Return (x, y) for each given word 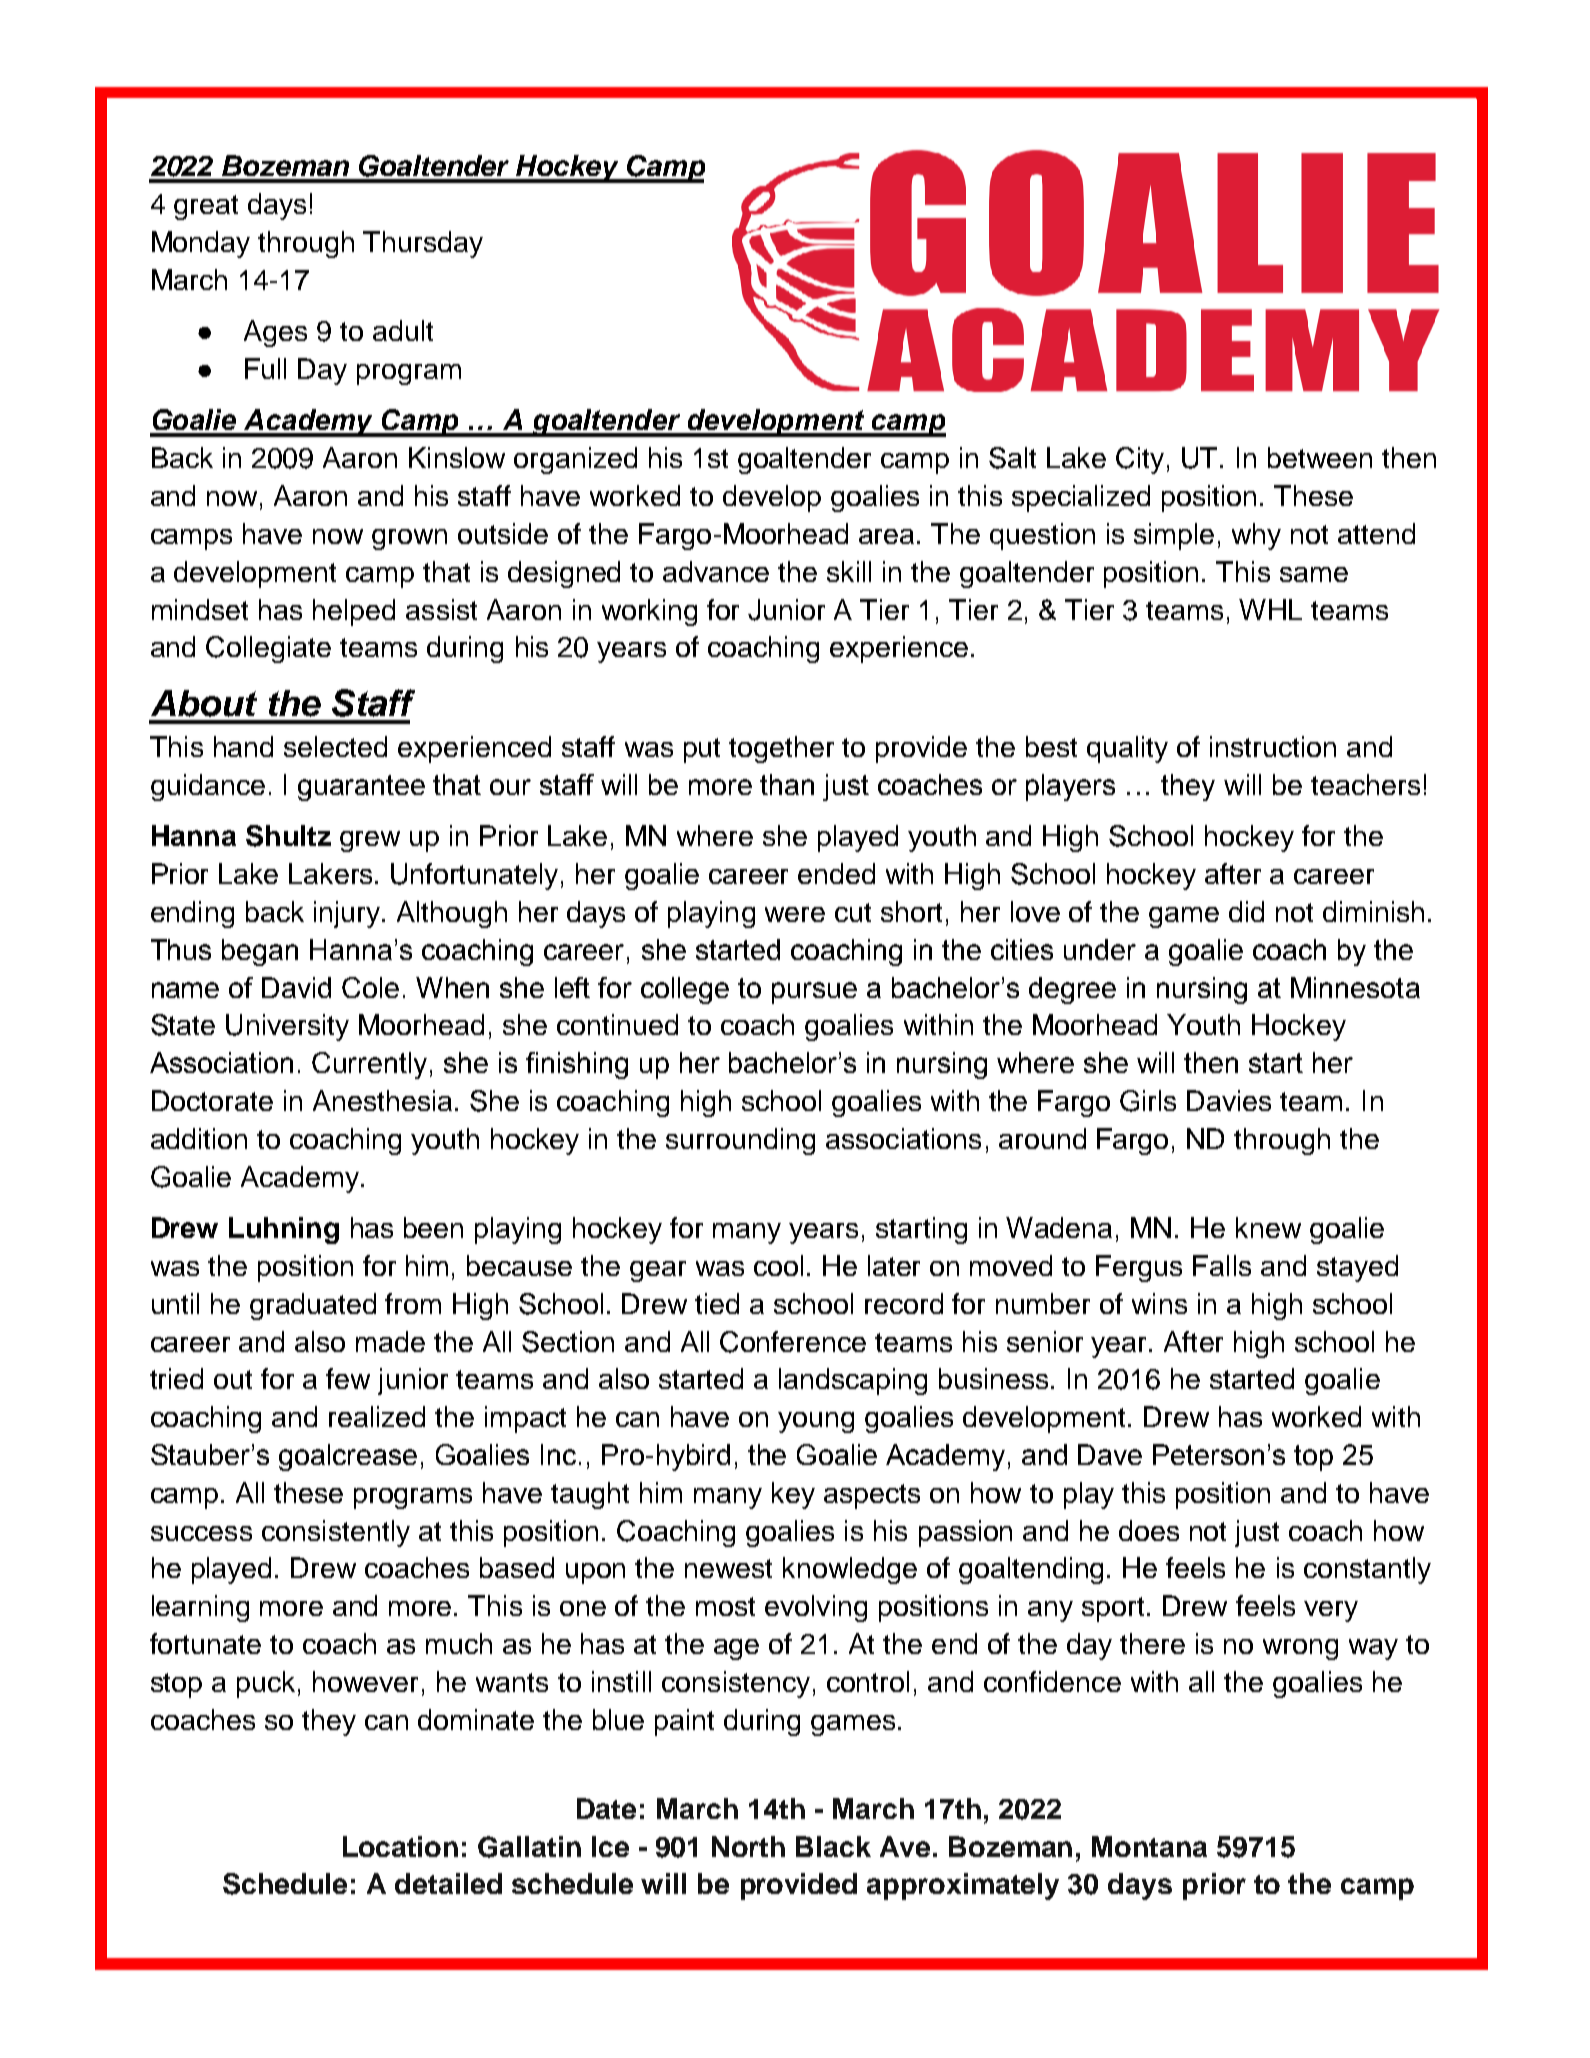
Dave (1110, 1454)
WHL (1270, 609)
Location (400, 1846)
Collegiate (268, 649)
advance (716, 571)
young (816, 1422)
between (1320, 457)
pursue (814, 993)
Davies (1229, 1100)
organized (575, 460)
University (287, 1027)
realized (377, 1416)
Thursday (423, 244)
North (748, 1846)
